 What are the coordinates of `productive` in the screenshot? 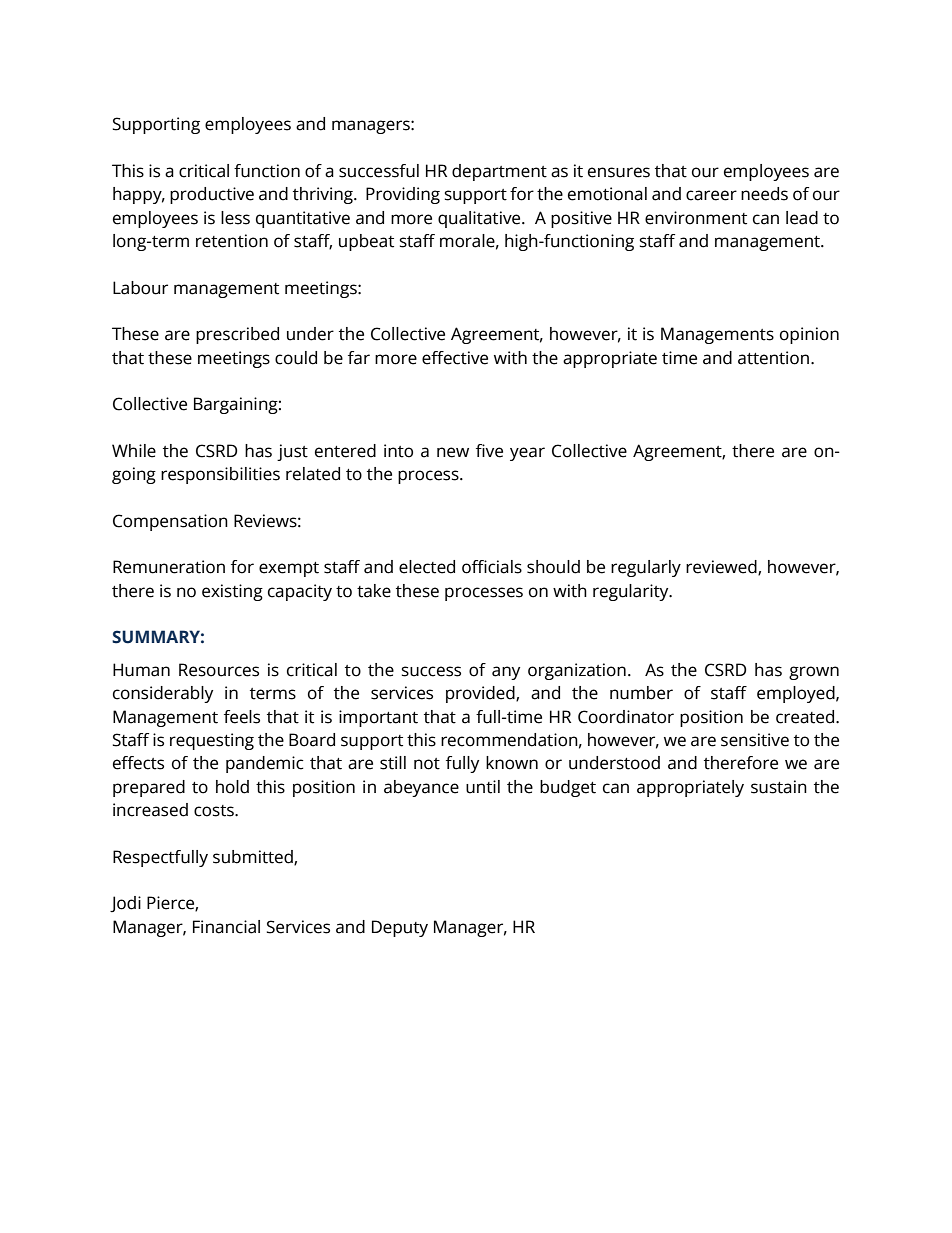 It's located at (212, 195).
